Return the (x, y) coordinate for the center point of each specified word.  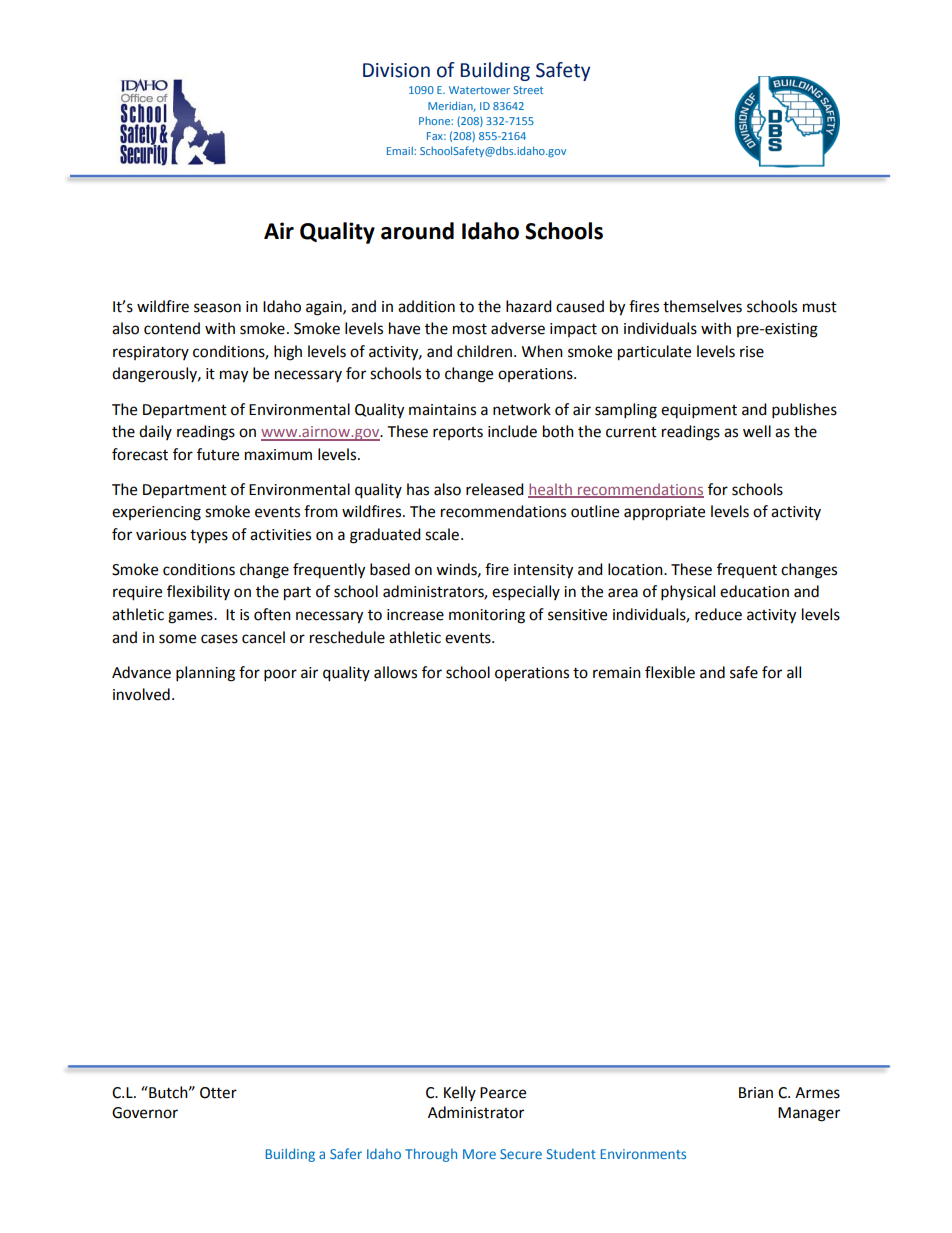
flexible (670, 672)
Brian (756, 1093)
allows (395, 672)
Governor (145, 1113)
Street (528, 90)
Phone (435, 121)
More (479, 1154)
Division (396, 70)
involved (141, 694)
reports (458, 433)
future (218, 454)
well (757, 431)
